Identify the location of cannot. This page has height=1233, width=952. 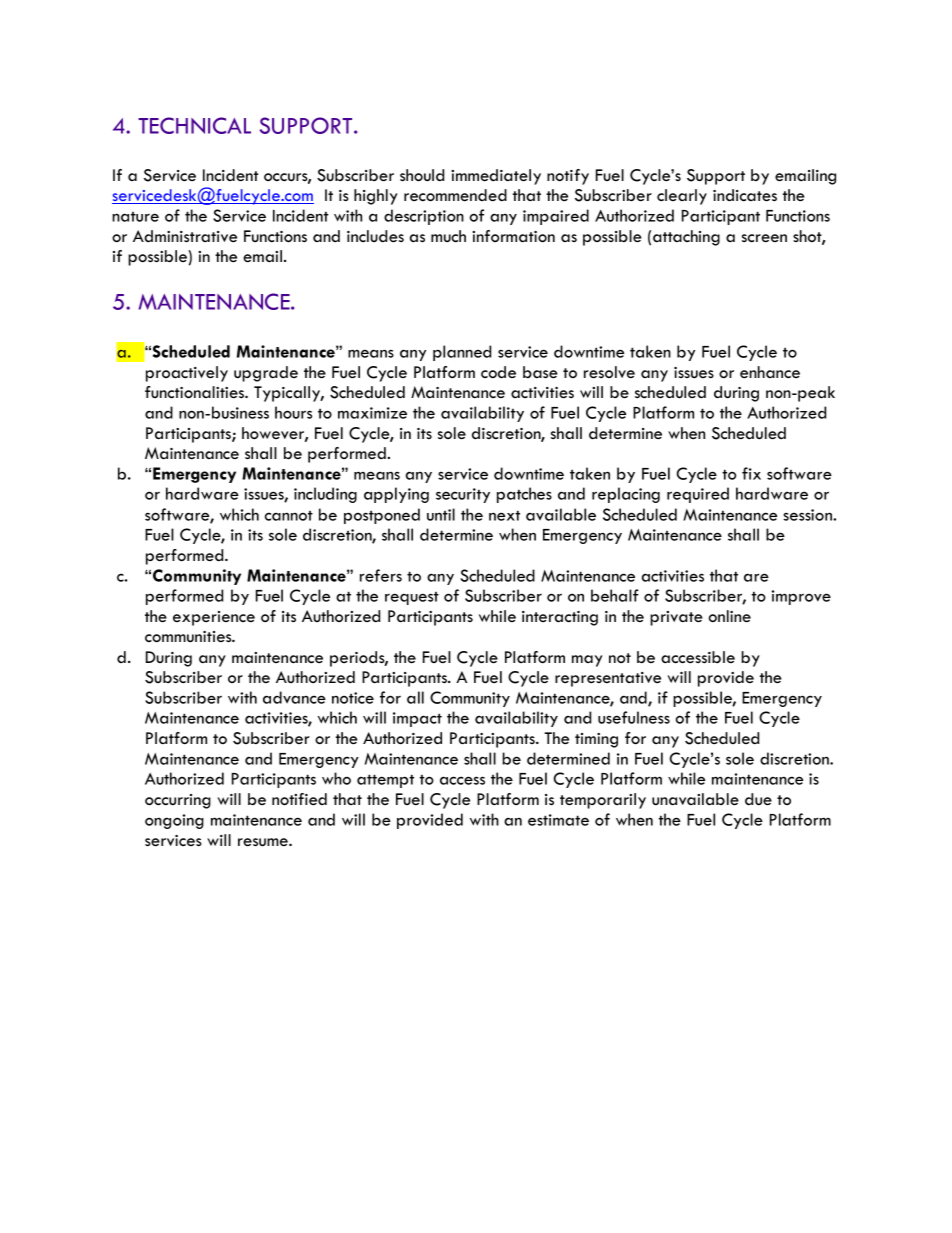
(289, 516).
